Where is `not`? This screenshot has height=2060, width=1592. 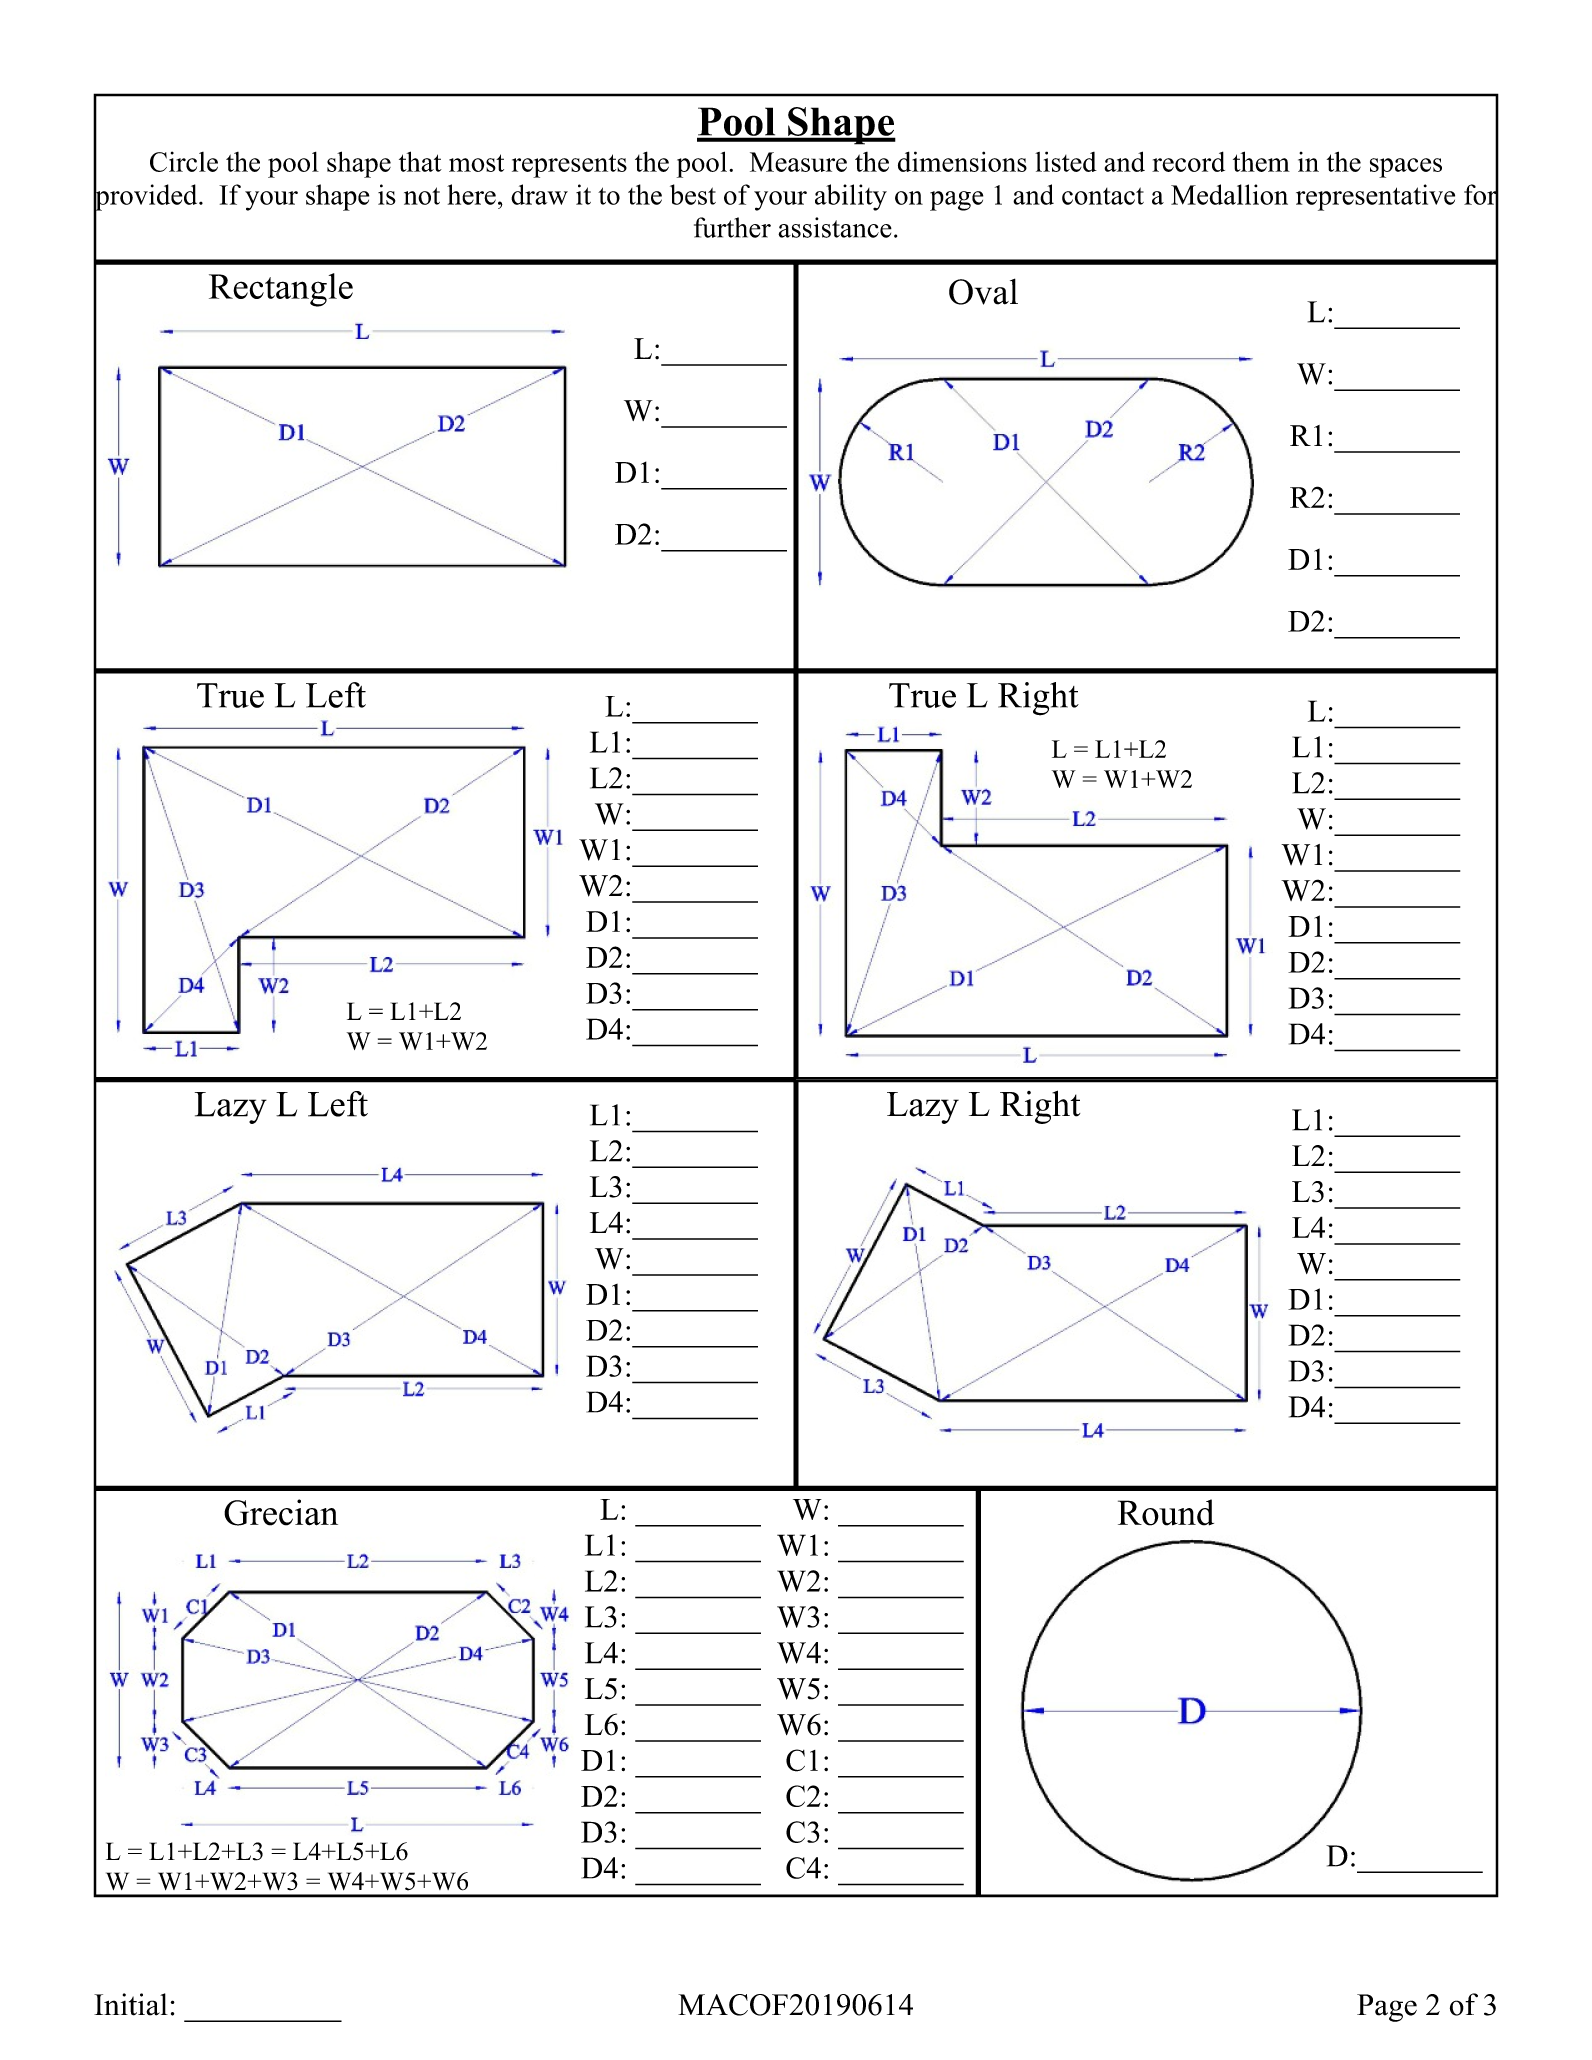
not is located at coordinates (422, 196).
